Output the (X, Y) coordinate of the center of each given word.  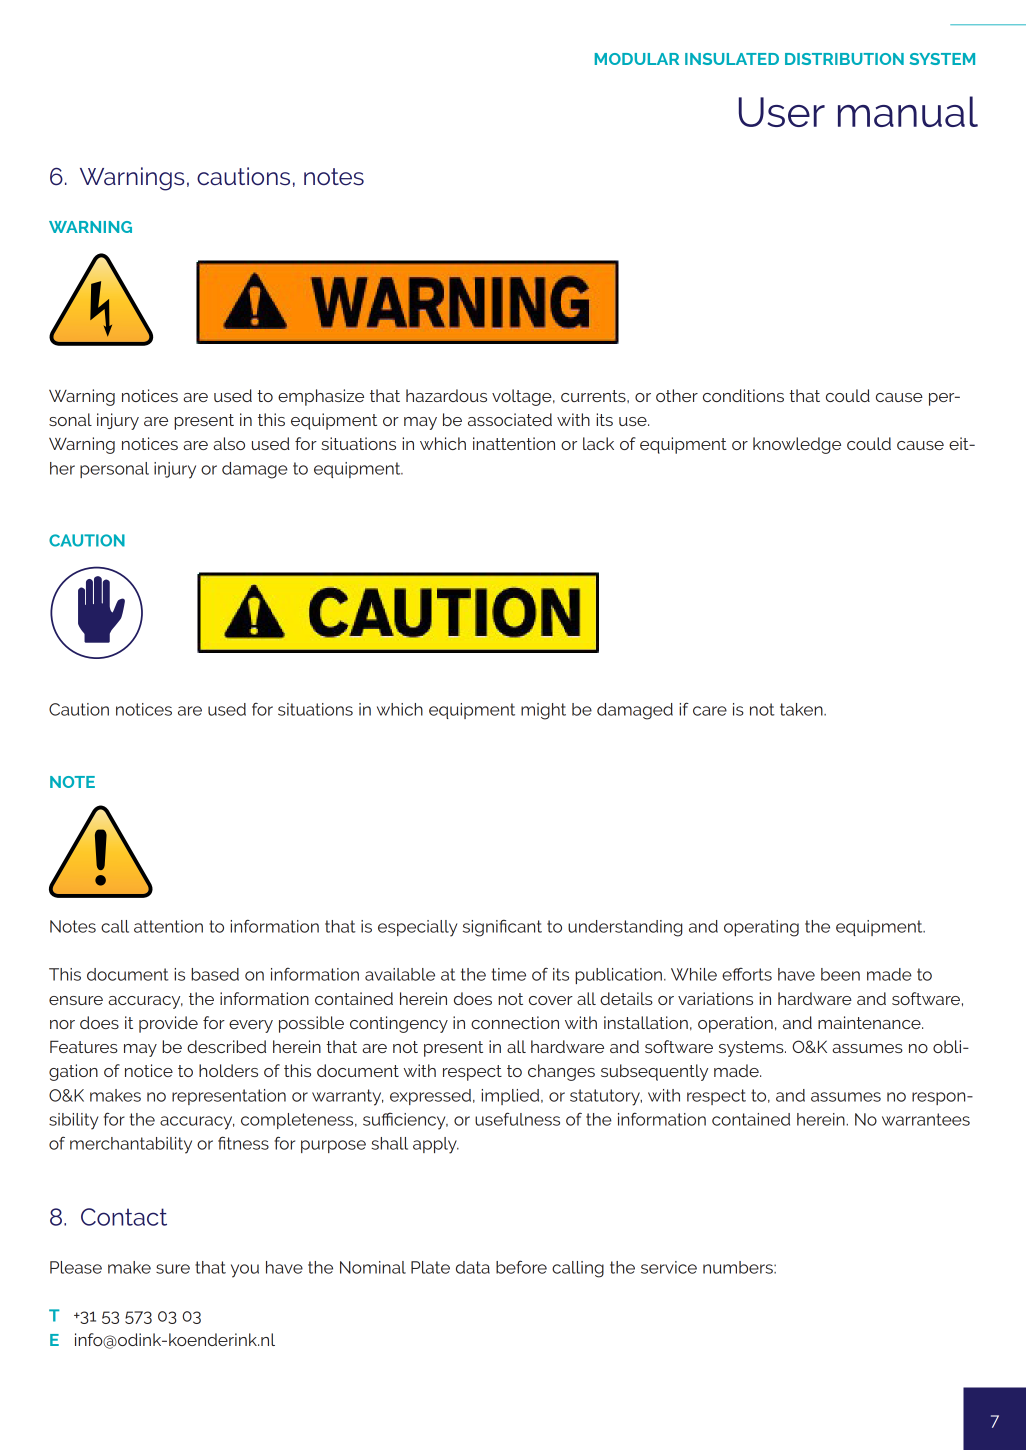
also (229, 443)
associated (510, 419)
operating (761, 928)
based (215, 974)
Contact (124, 1217)
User (782, 112)
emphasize (321, 397)
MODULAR (637, 59)
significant (502, 928)
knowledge (797, 445)
